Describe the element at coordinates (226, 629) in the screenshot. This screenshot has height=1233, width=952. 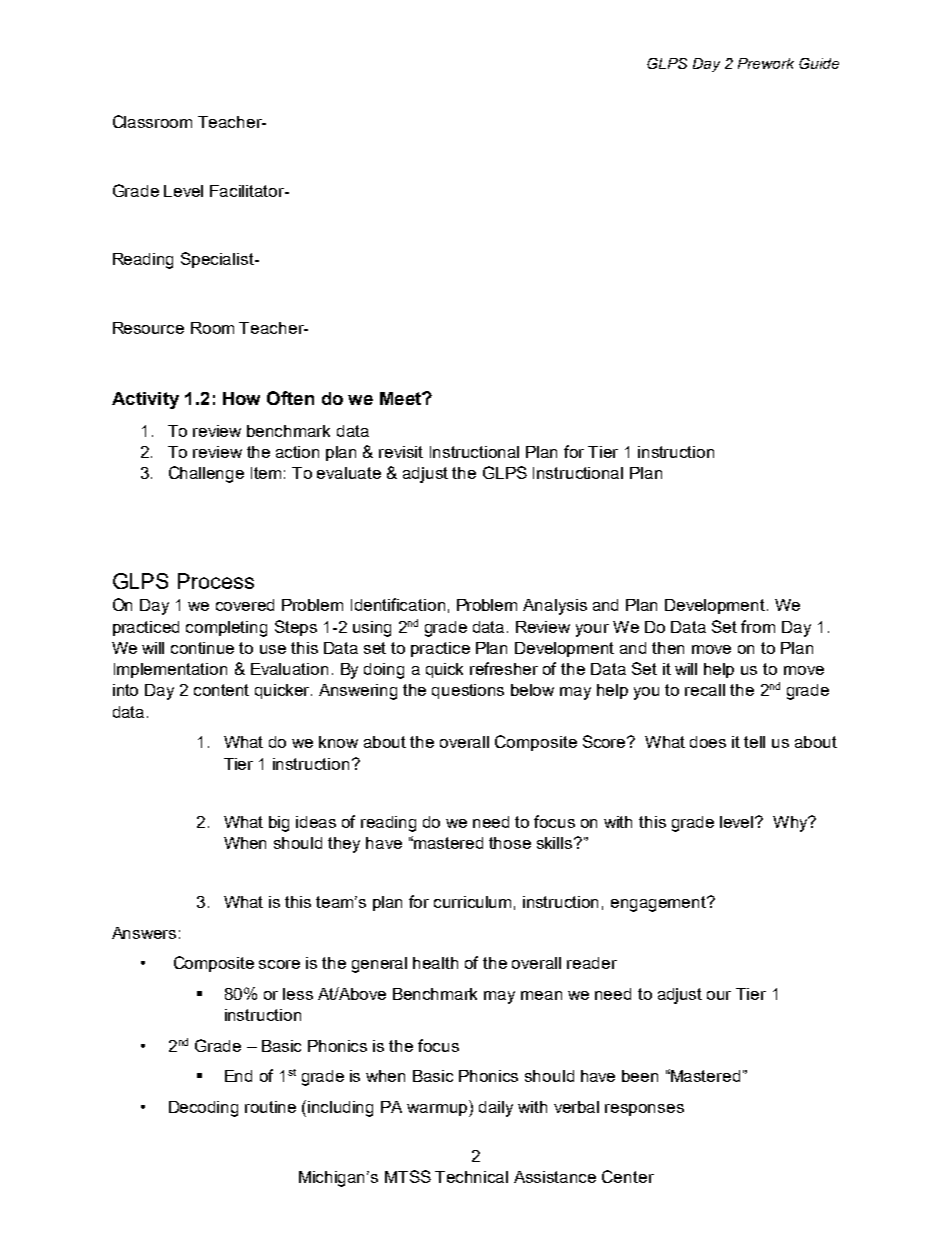
I see `completing` at that location.
